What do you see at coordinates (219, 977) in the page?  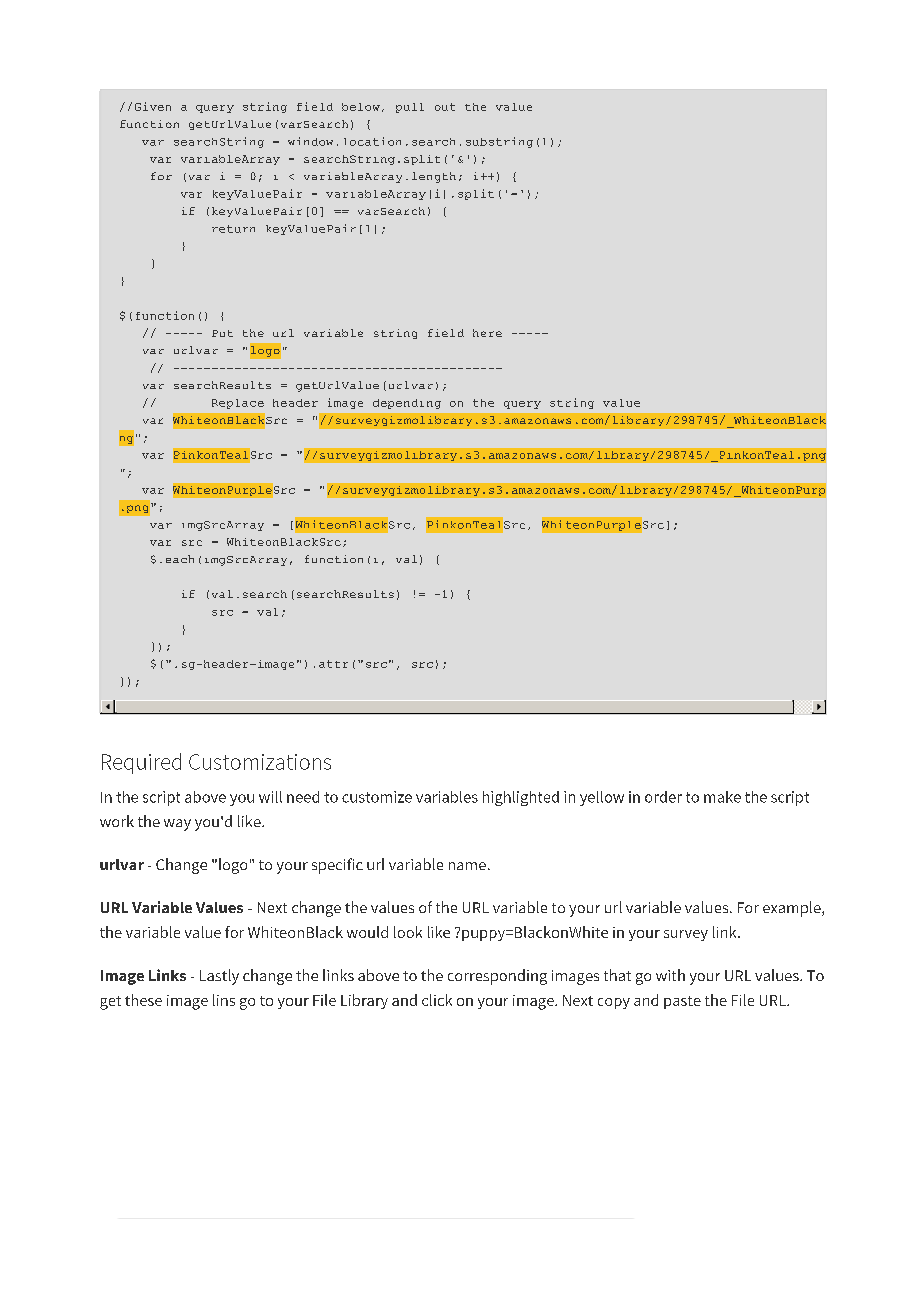 I see `Lastly` at bounding box center [219, 977].
